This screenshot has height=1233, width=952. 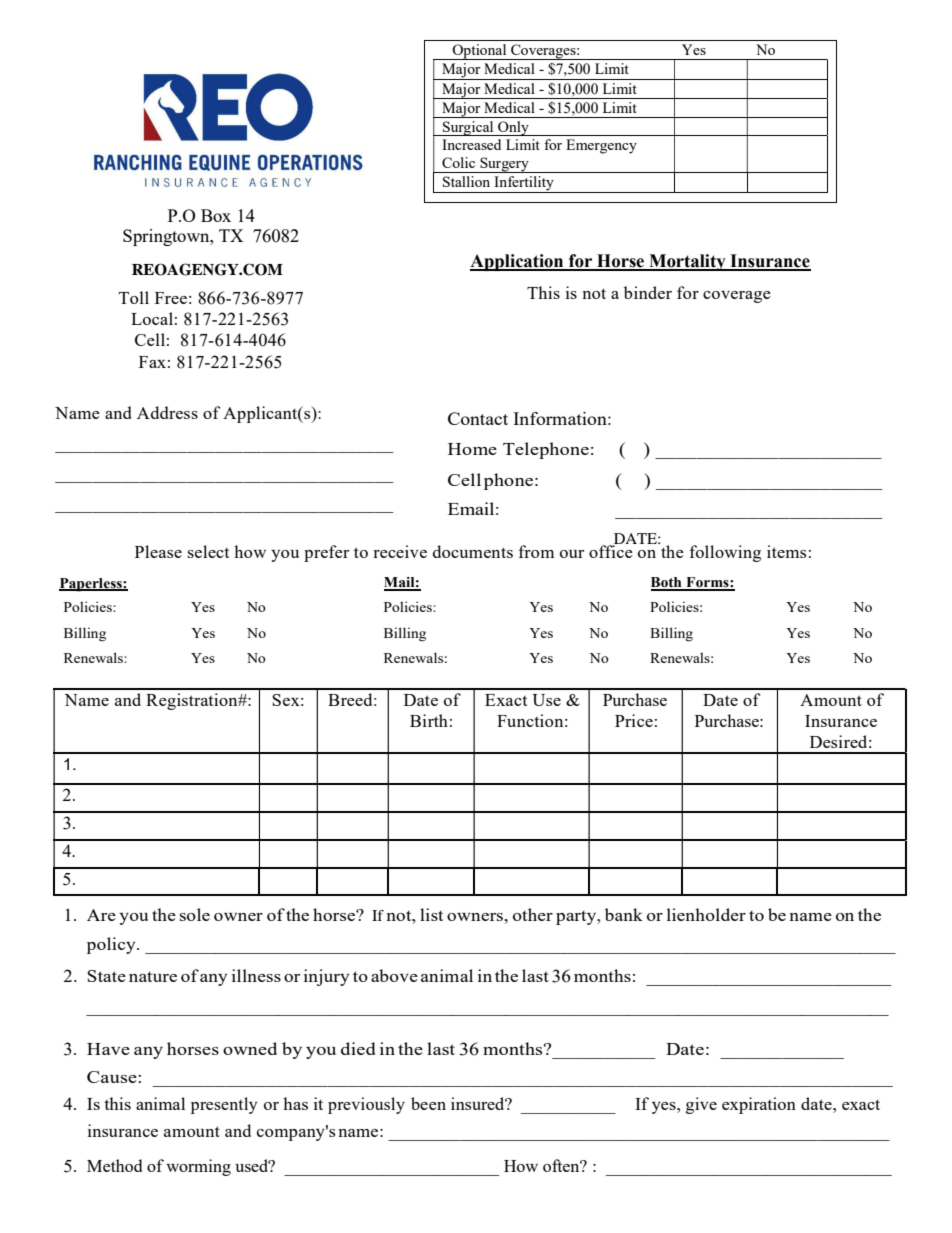 I want to click on worming, so click(x=198, y=1167).
